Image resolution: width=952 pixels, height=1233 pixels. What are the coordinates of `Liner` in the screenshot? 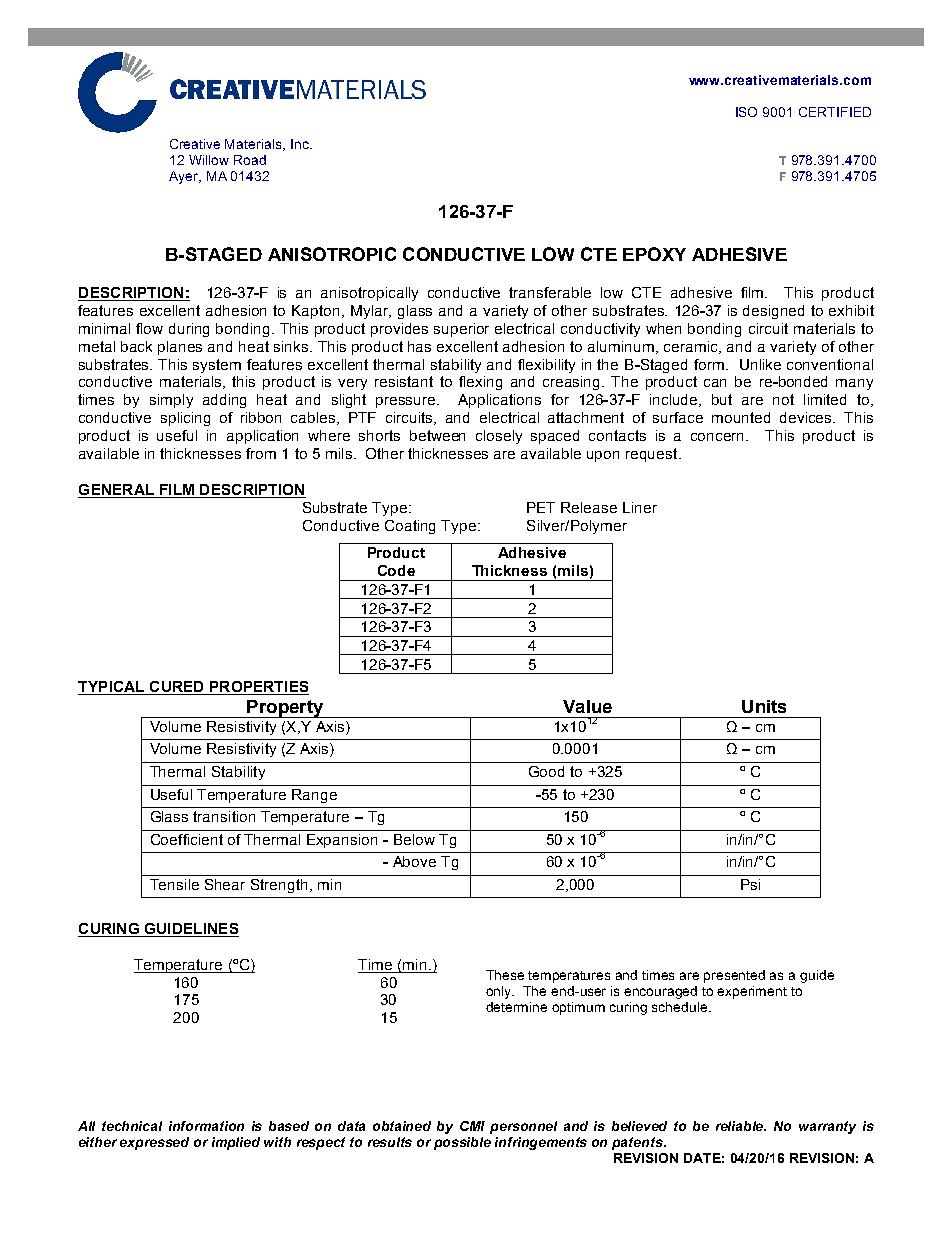 It's located at (640, 507).
